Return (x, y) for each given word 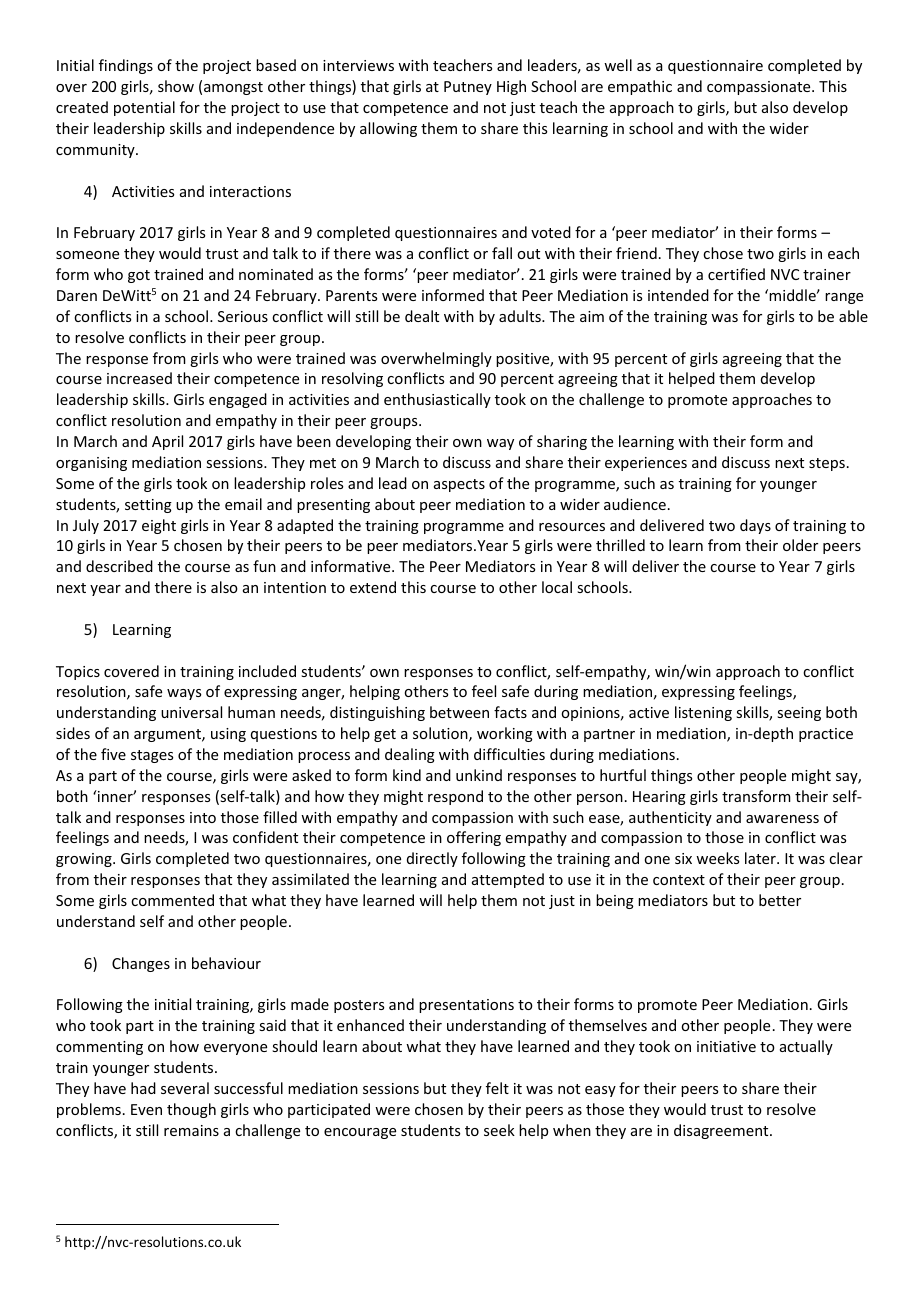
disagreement (722, 1131)
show (176, 86)
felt (497, 1088)
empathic (640, 87)
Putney (468, 88)
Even (146, 1109)
